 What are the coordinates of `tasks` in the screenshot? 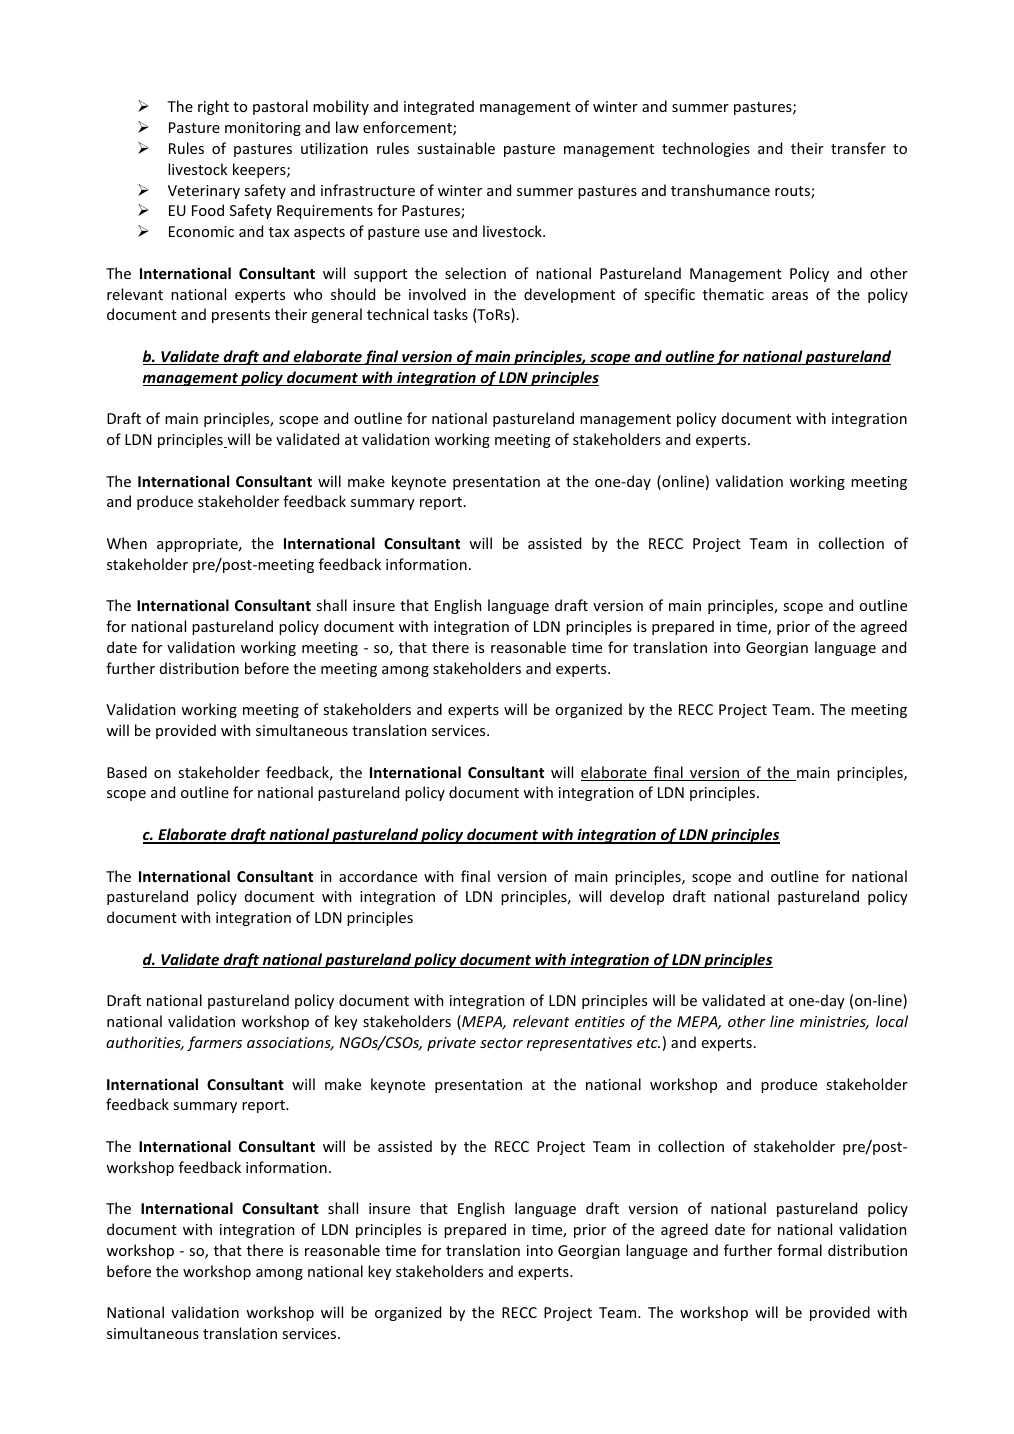 It's located at (450, 314).
